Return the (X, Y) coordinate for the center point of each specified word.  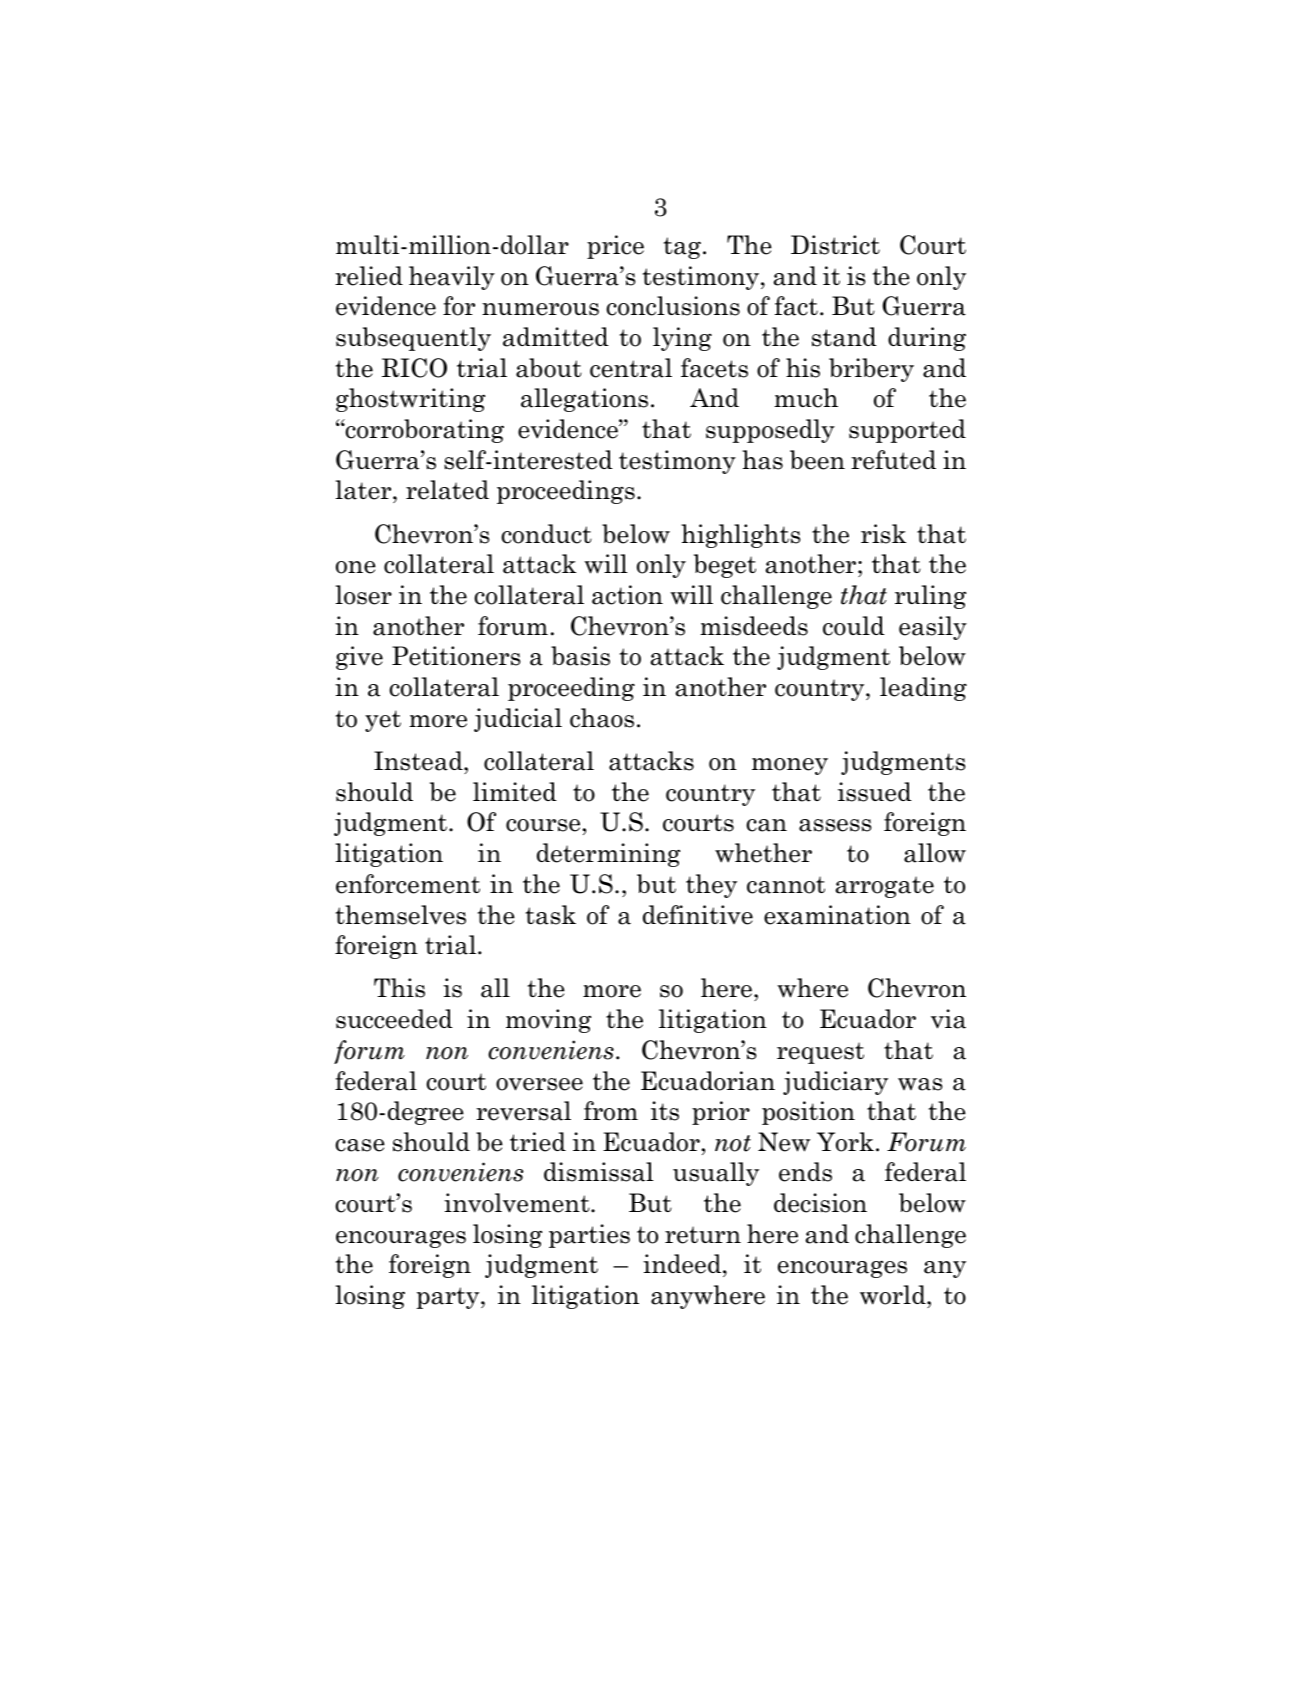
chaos (602, 718)
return (703, 1235)
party (449, 1298)
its (665, 1111)
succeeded (394, 1019)
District (835, 245)
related (447, 490)
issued (875, 792)
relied (369, 276)
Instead (419, 761)
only (661, 566)
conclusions (673, 306)
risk (883, 534)
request (820, 1053)
